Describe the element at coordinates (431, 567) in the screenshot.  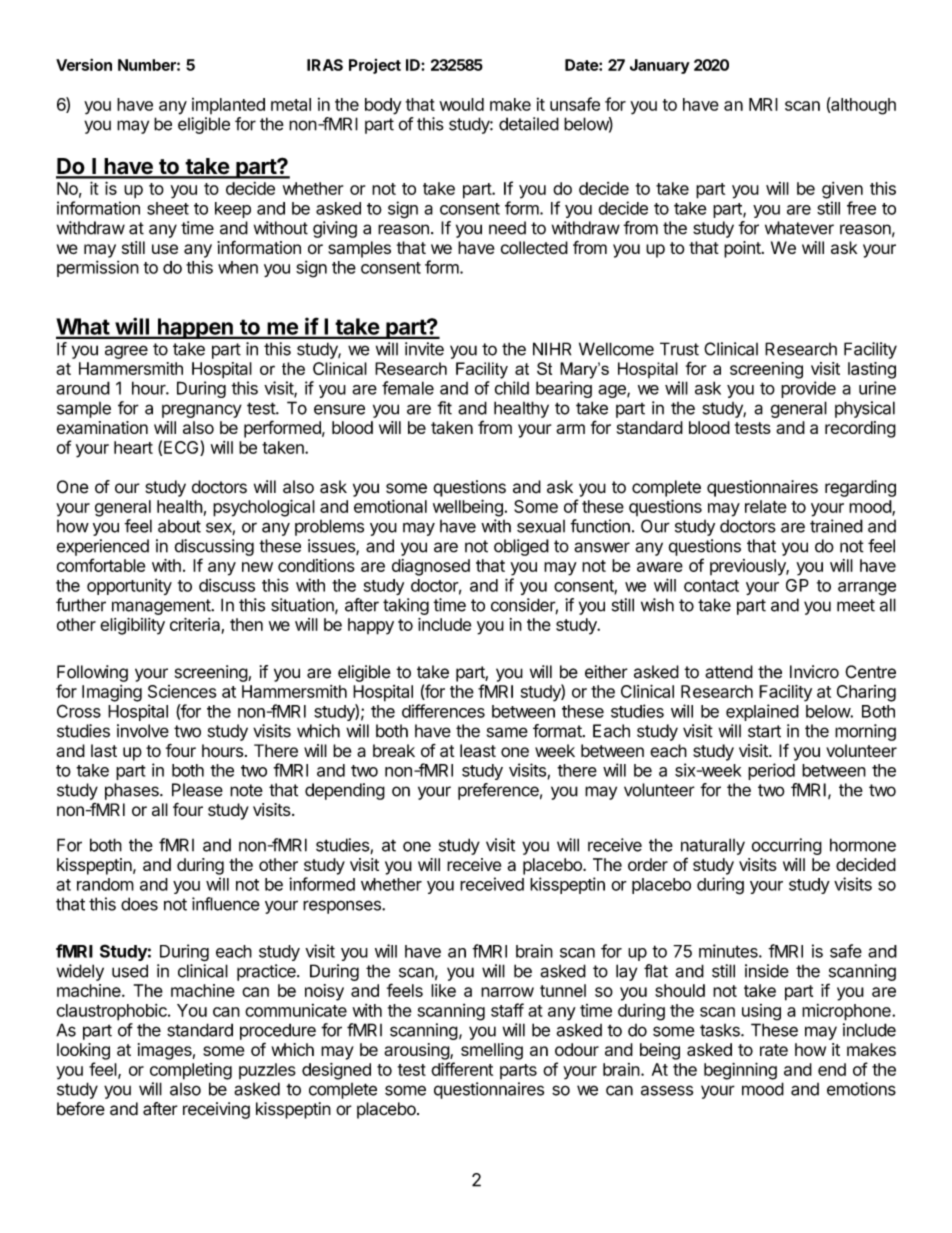
I see `diagnosed` at that location.
